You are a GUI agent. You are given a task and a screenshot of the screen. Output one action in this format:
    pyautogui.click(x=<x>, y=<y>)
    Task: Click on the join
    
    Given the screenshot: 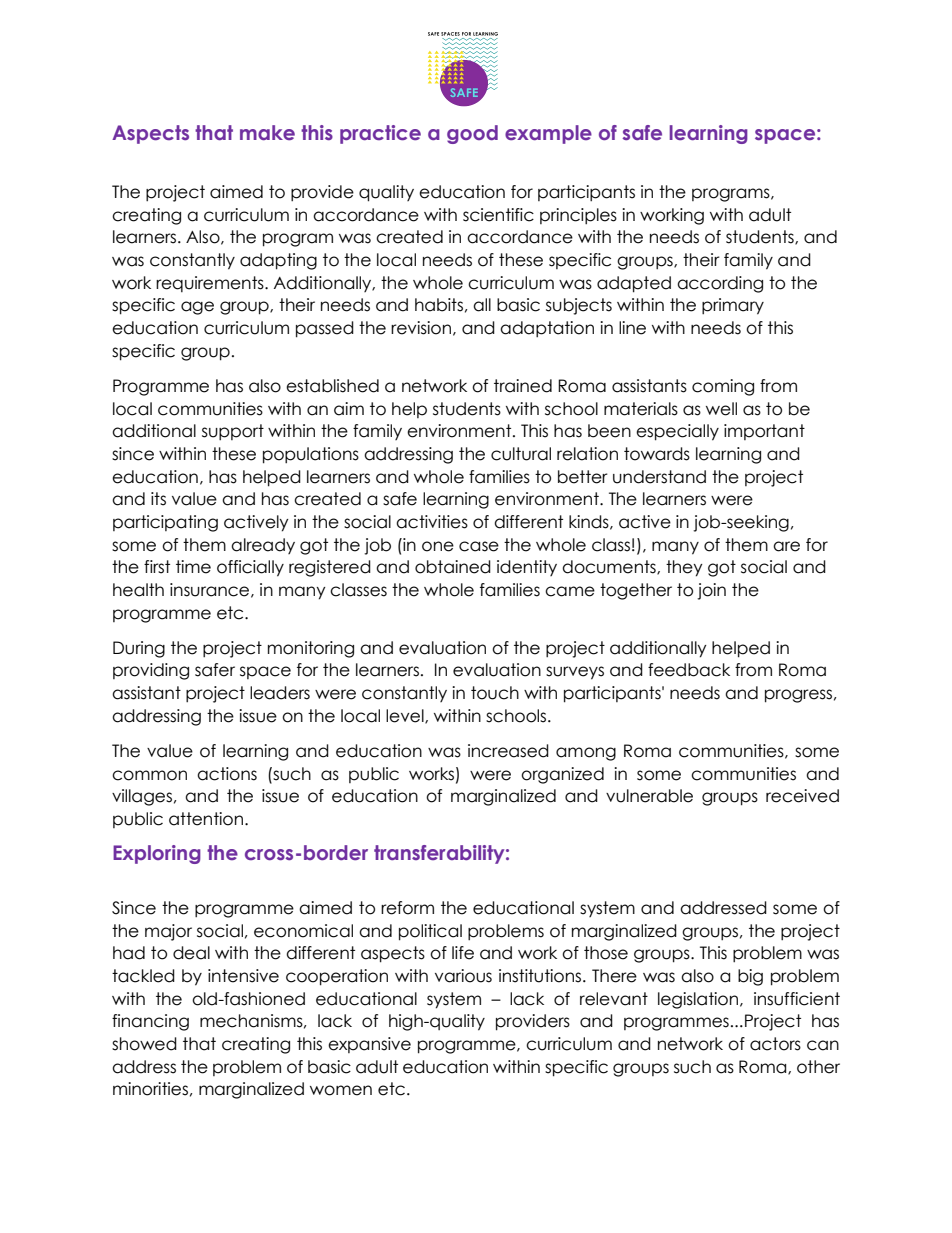 What is the action you would take?
    pyautogui.click(x=711, y=591)
